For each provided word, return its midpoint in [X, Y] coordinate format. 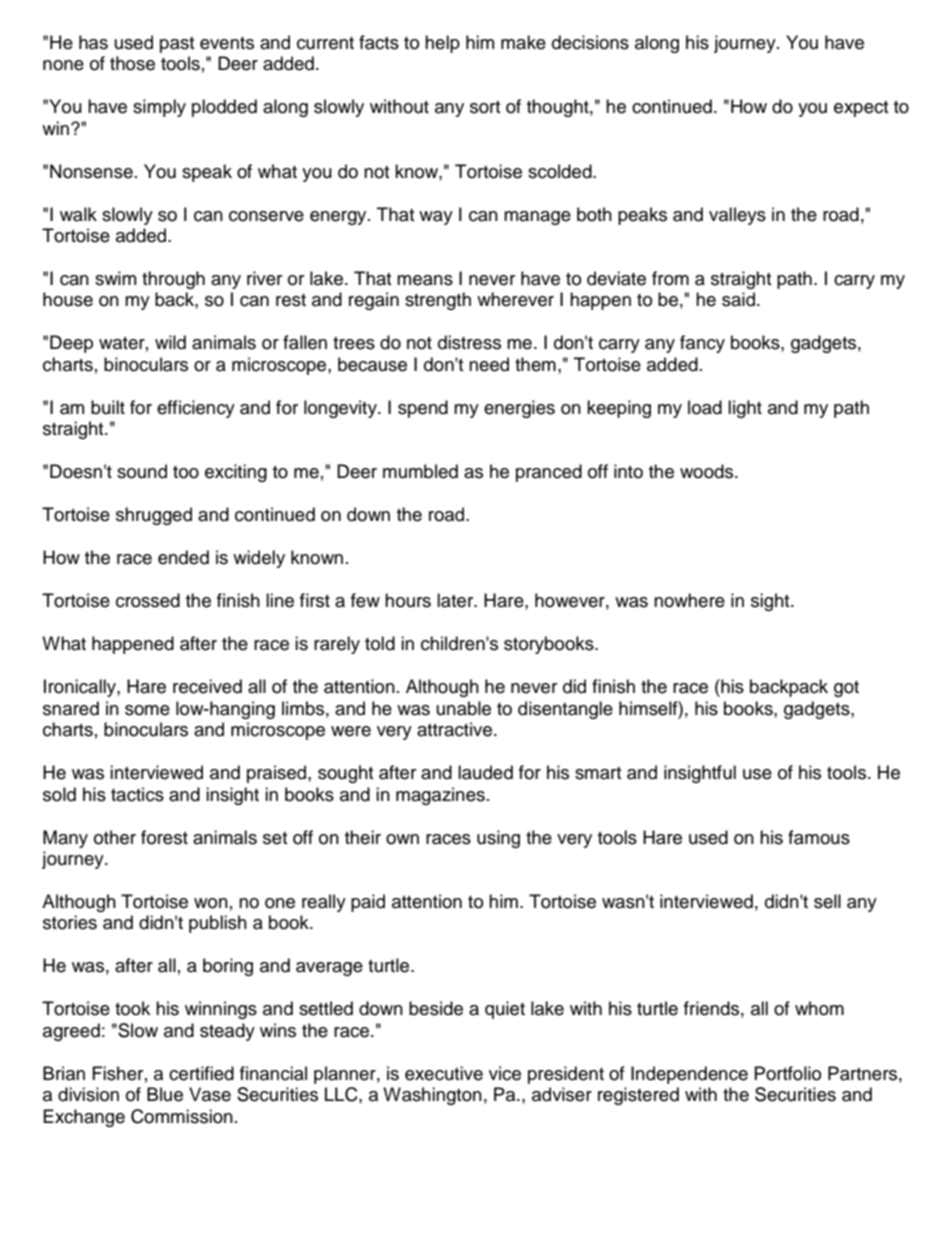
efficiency [196, 409]
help [442, 44]
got [846, 689]
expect [861, 109]
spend [423, 409]
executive [444, 1073]
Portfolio [788, 1073]
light [745, 409]
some [147, 710]
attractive [454, 729]
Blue [165, 1094]
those [132, 63]
